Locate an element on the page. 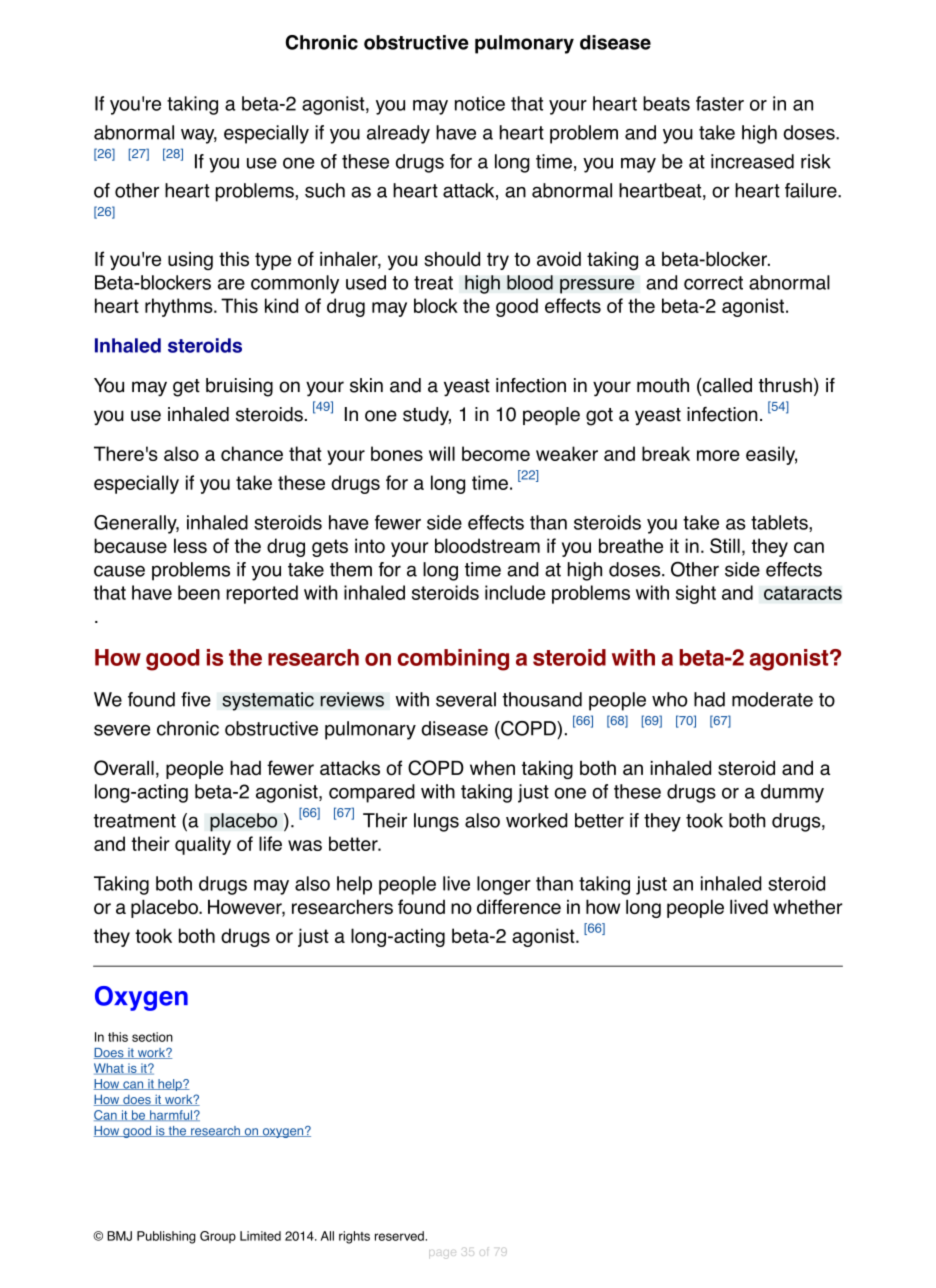 Image resolution: width=936 pixels, height=1288 pixels. notice is located at coordinates (480, 103).
